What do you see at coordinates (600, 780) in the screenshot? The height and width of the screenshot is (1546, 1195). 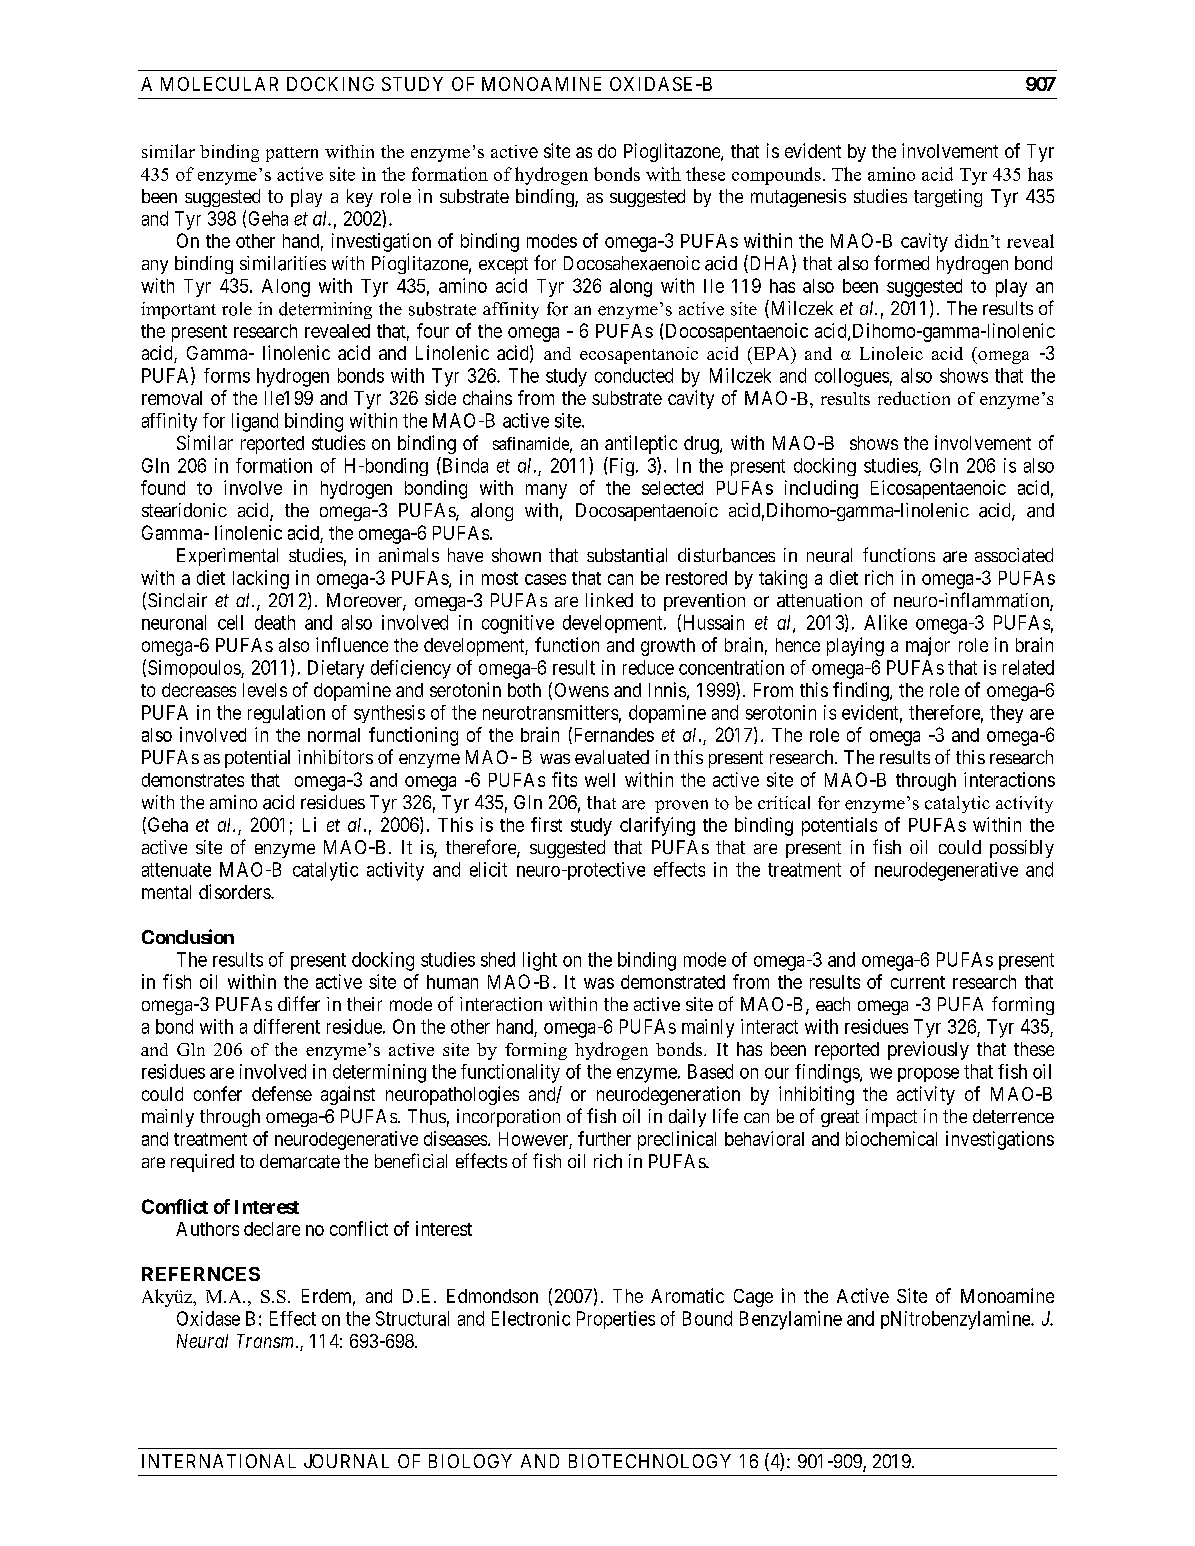 I see `well` at bounding box center [600, 780].
